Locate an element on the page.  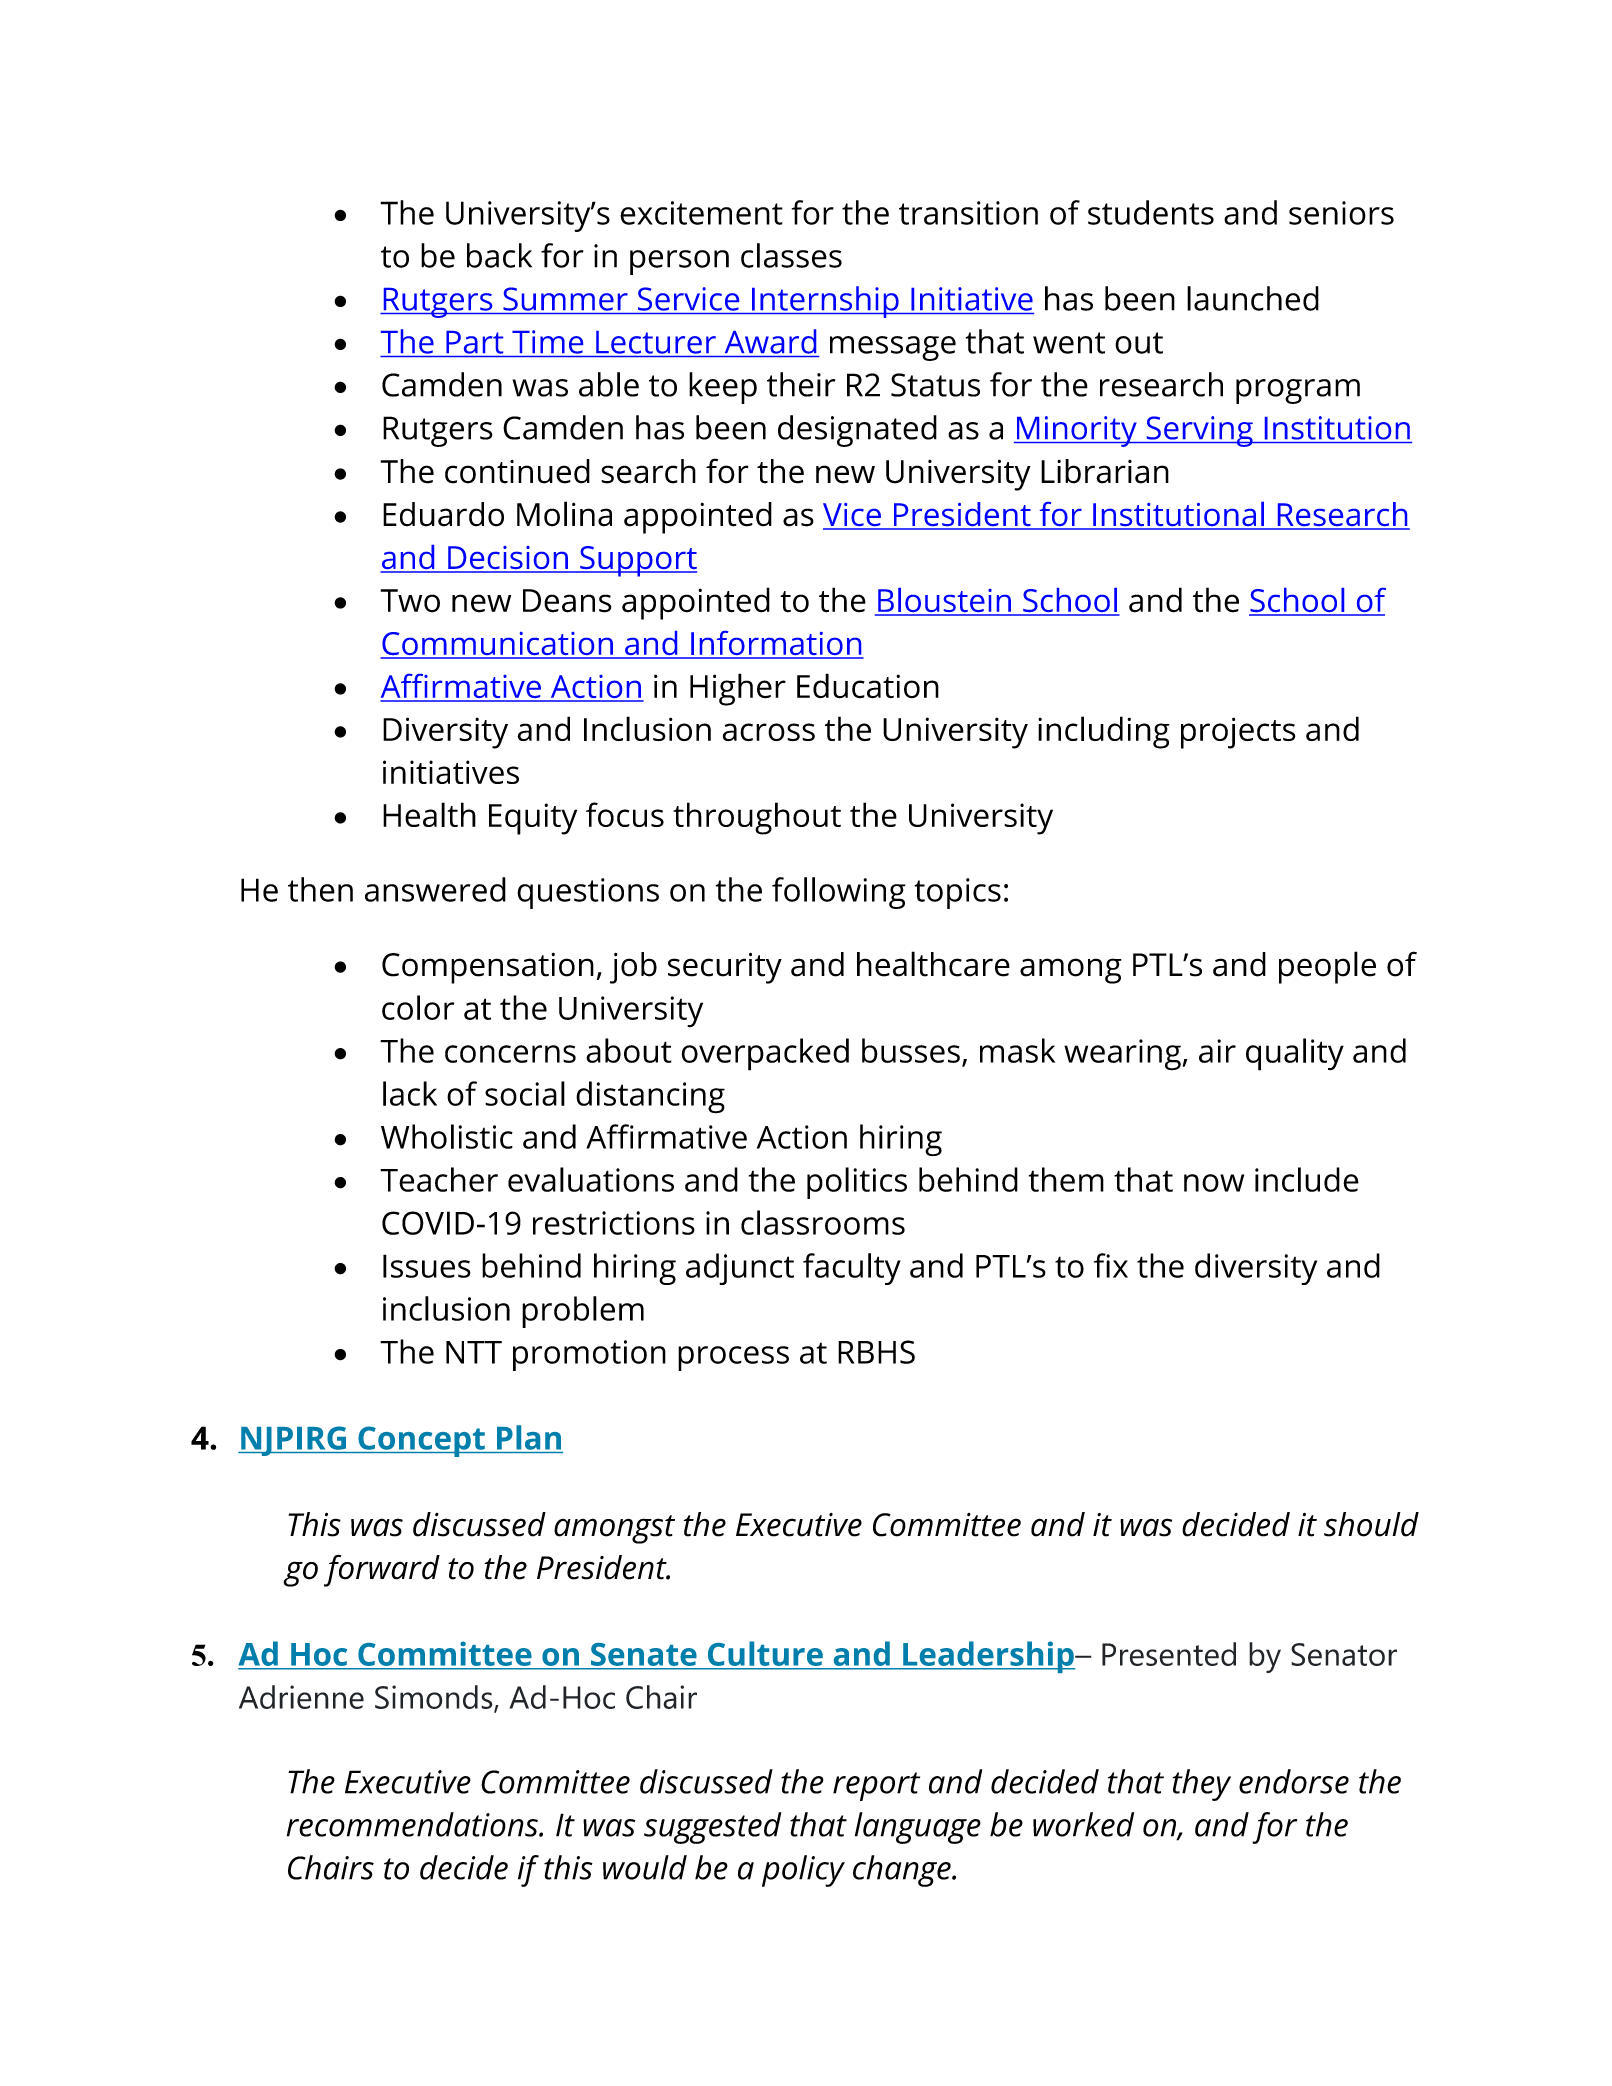
they is located at coordinates (1202, 1785).
